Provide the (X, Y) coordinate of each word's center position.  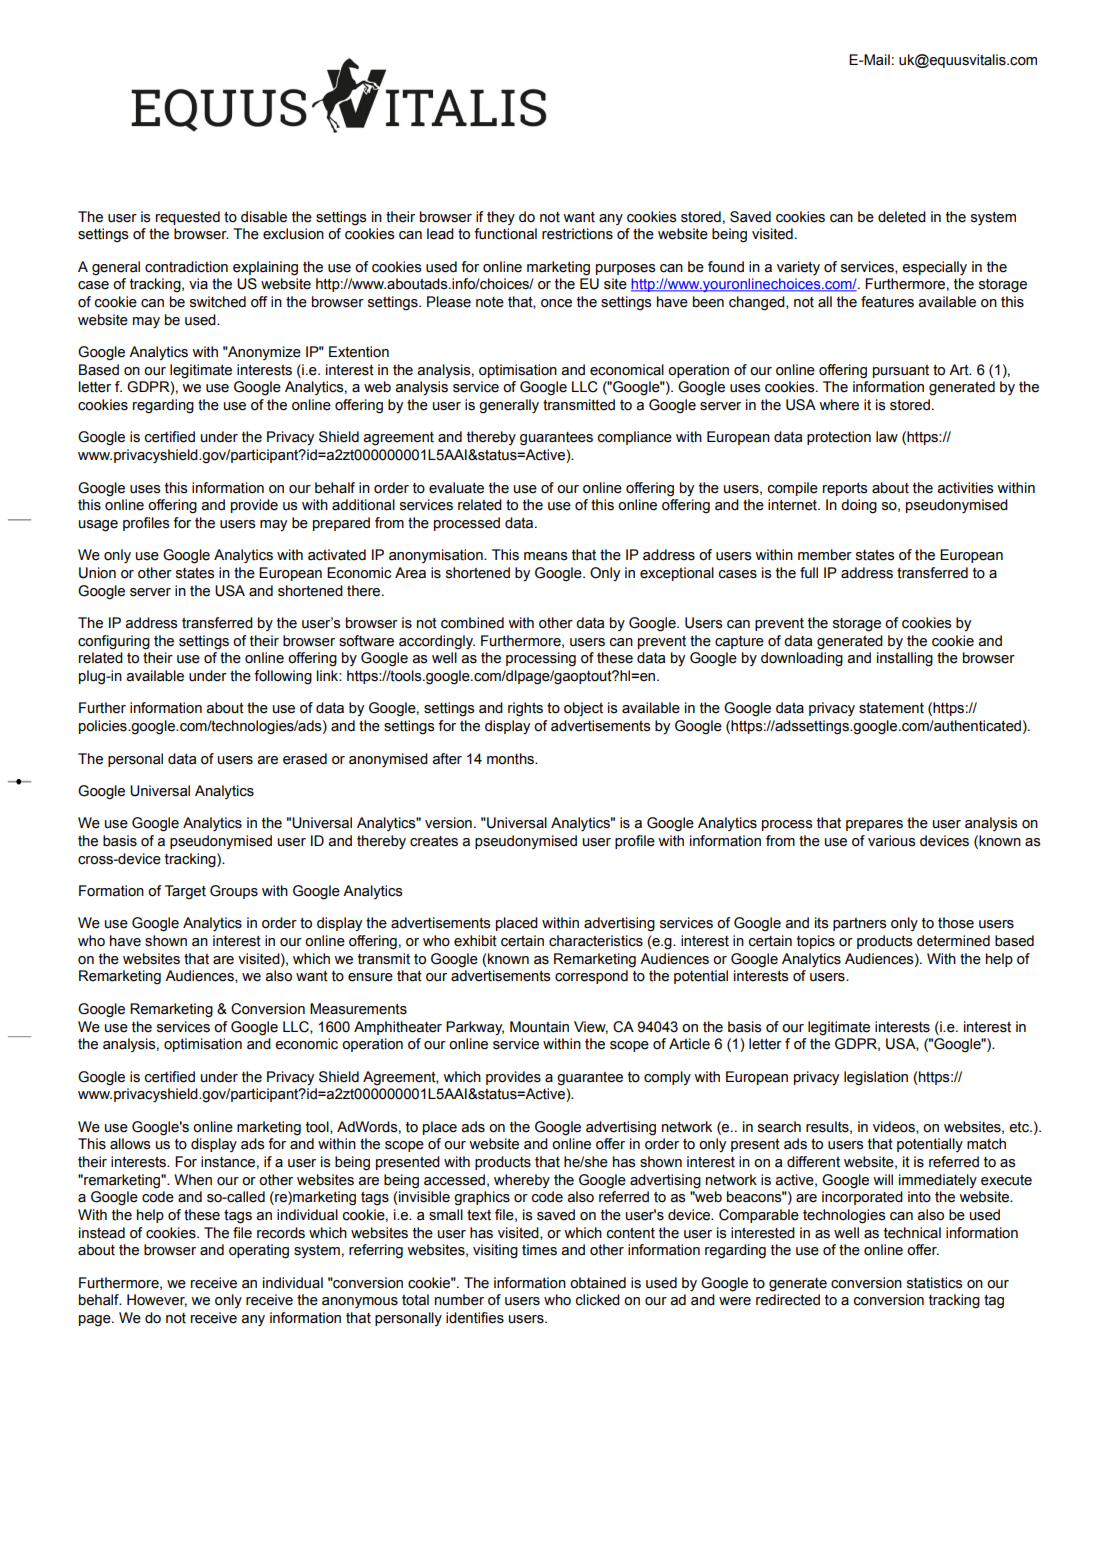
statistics (935, 1283)
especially (934, 268)
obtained (598, 1283)
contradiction (186, 267)
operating (259, 1251)
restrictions (577, 234)
